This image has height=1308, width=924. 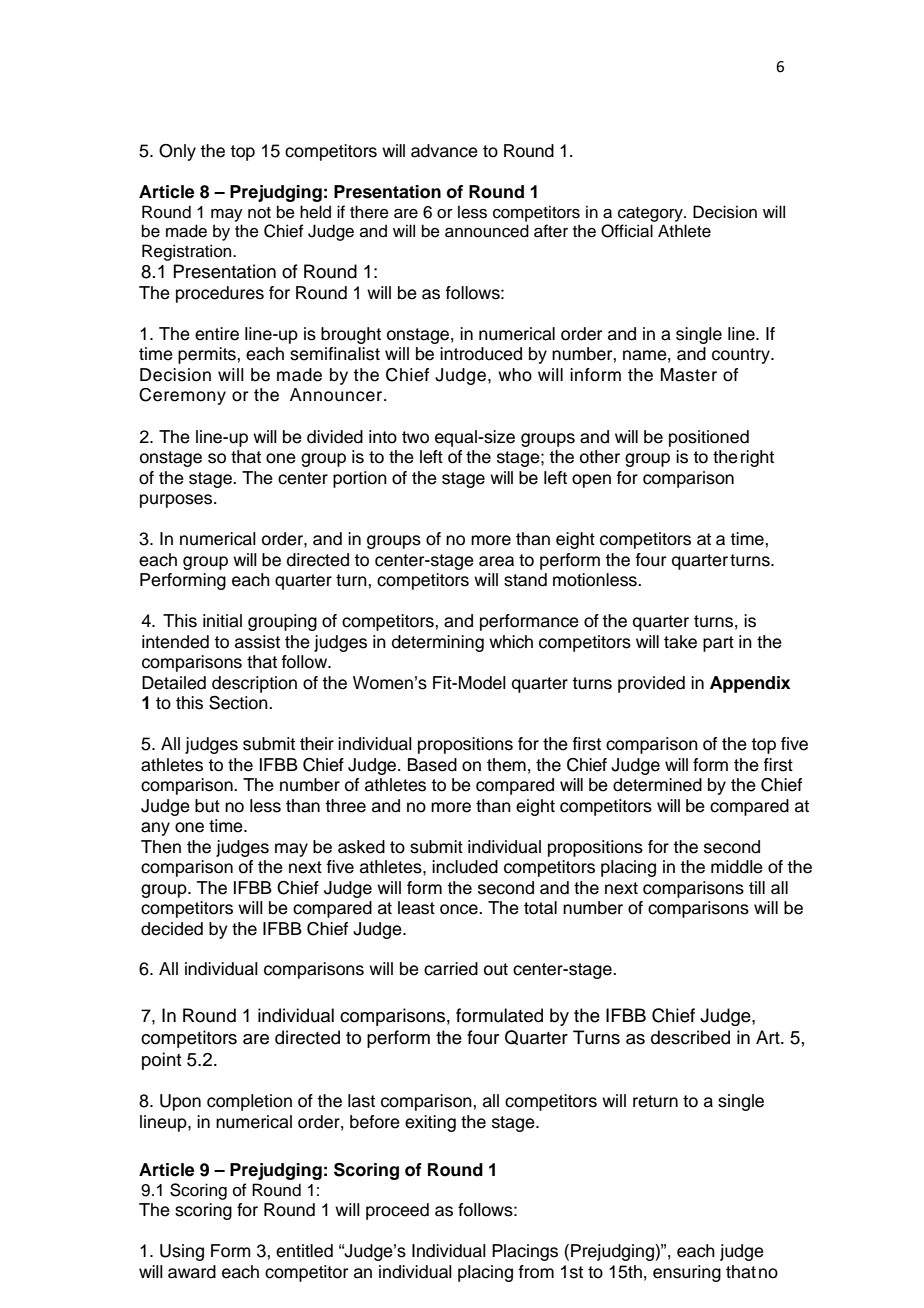 I want to click on area, so click(x=496, y=561).
